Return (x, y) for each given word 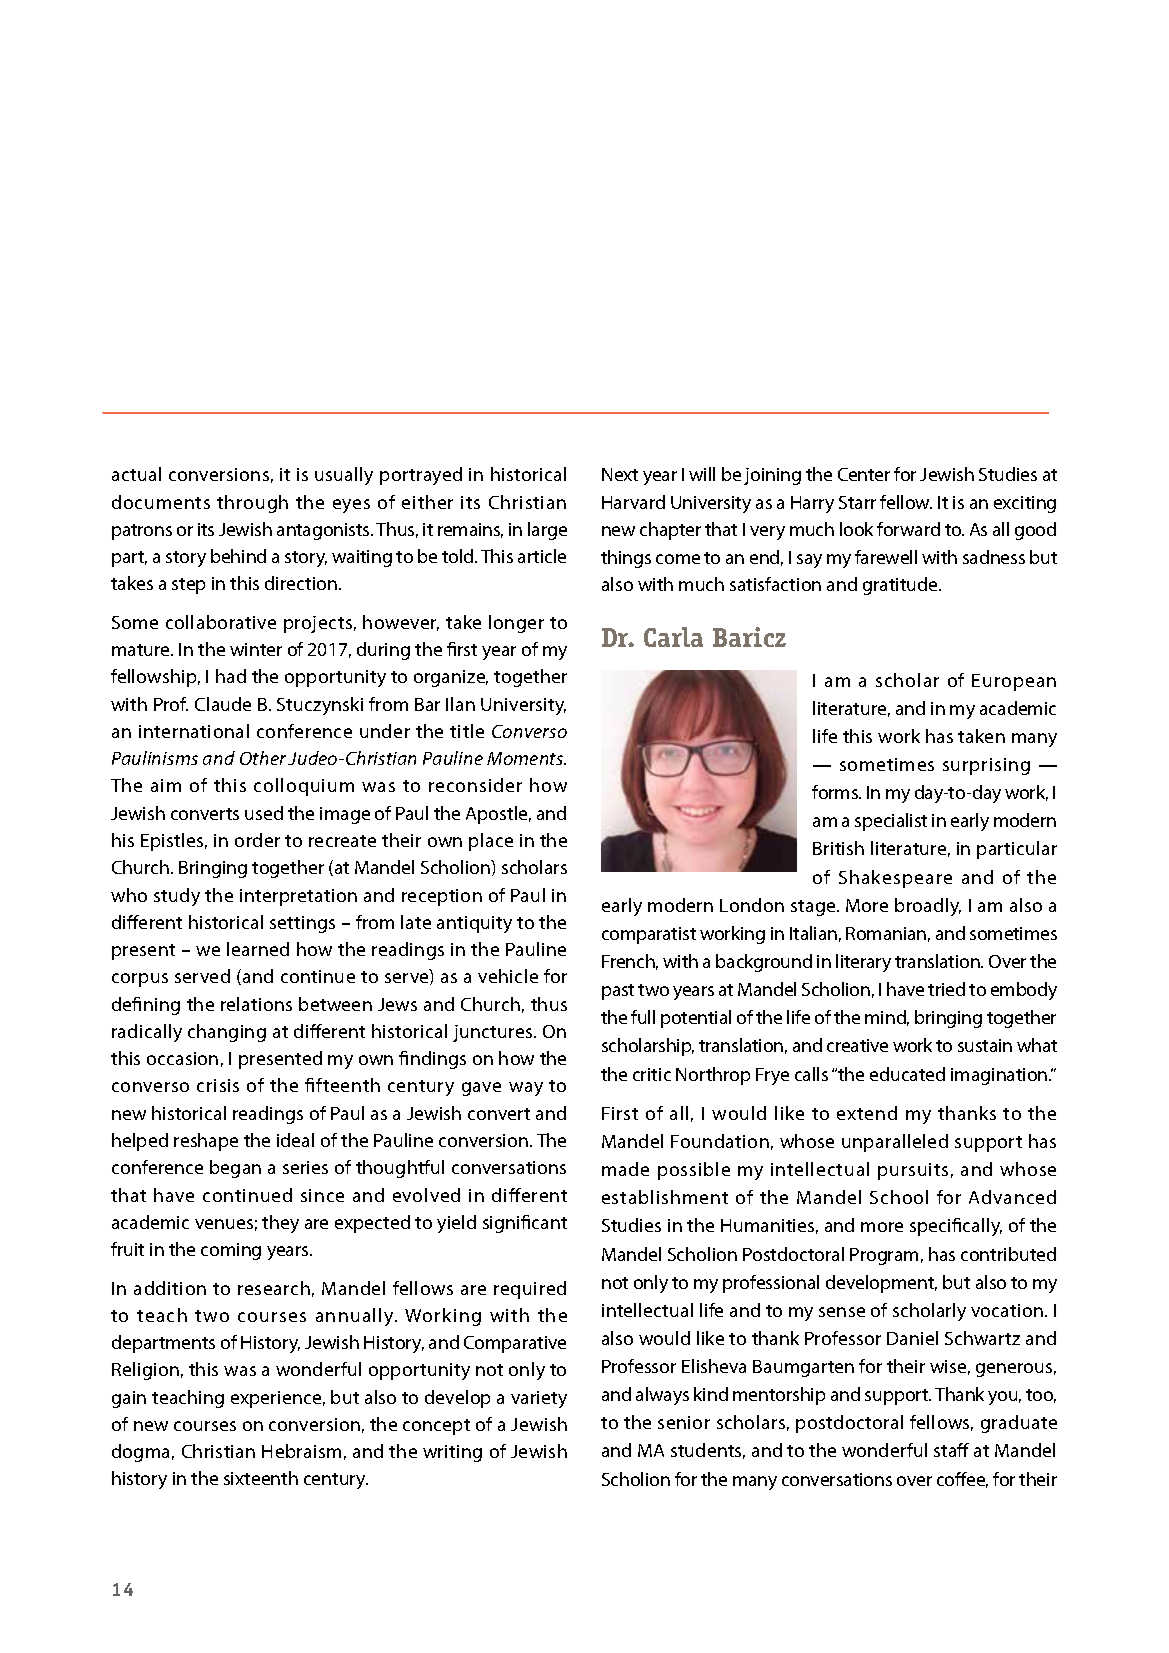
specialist (891, 822)
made (625, 1169)
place (491, 842)
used (264, 813)
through (252, 504)
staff (951, 1450)
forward (908, 529)
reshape (206, 1142)
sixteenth (261, 1478)
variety (539, 1399)
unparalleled (895, 1143)
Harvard (633, 502)
